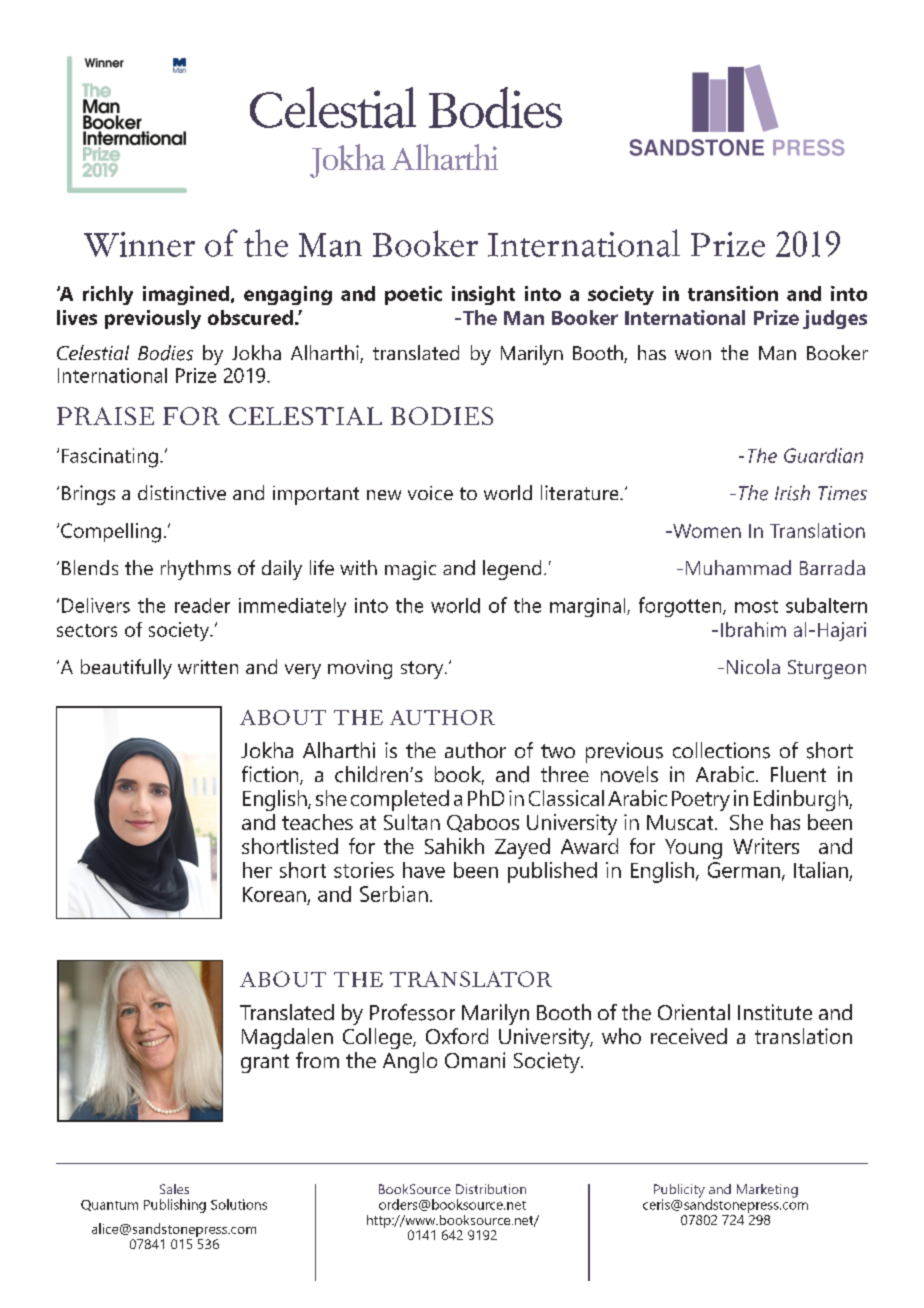 The image size is (924, 1308). I want to click on Institute, so click(775, 1012).
